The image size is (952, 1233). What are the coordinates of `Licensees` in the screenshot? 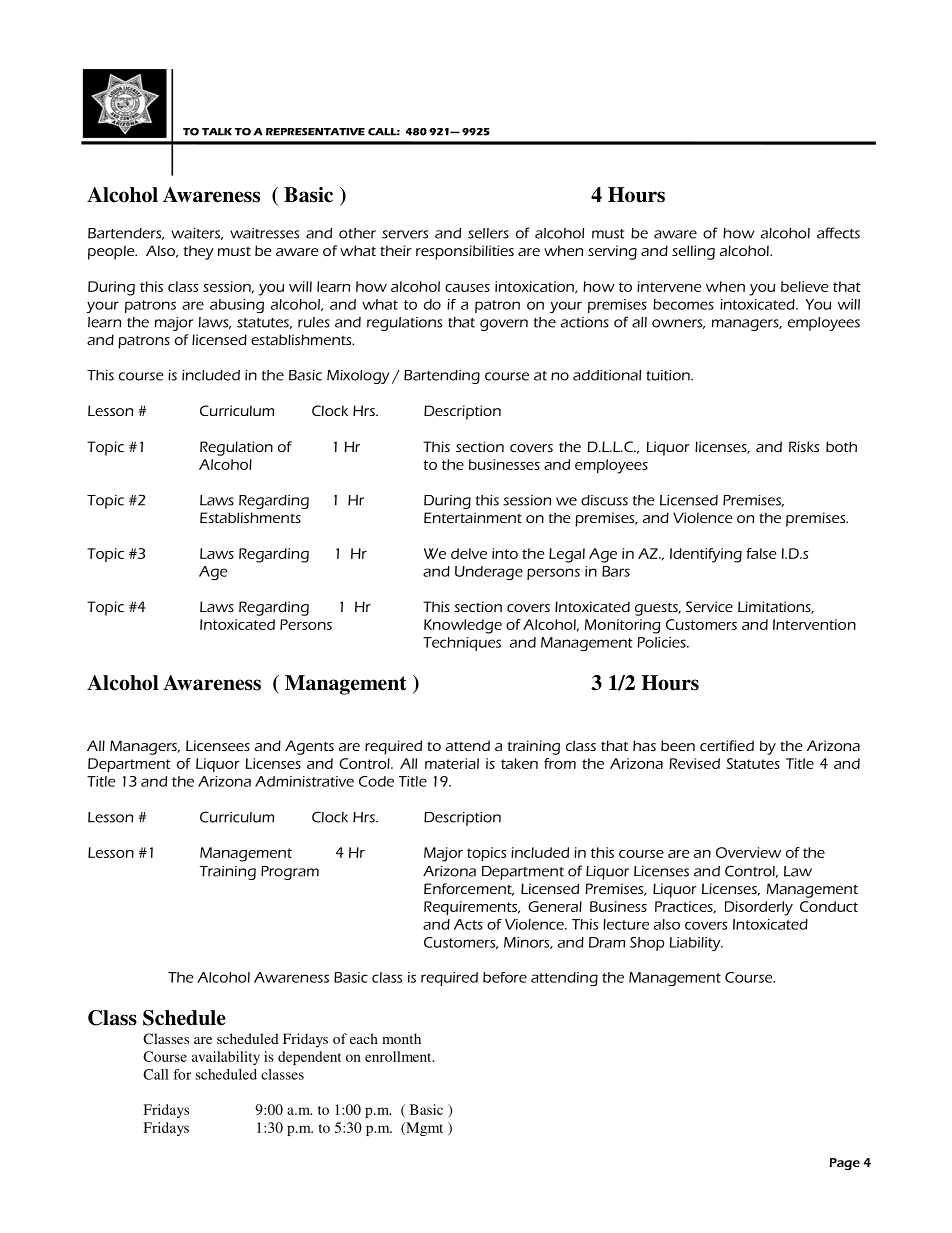 It's located at (218, 745).
